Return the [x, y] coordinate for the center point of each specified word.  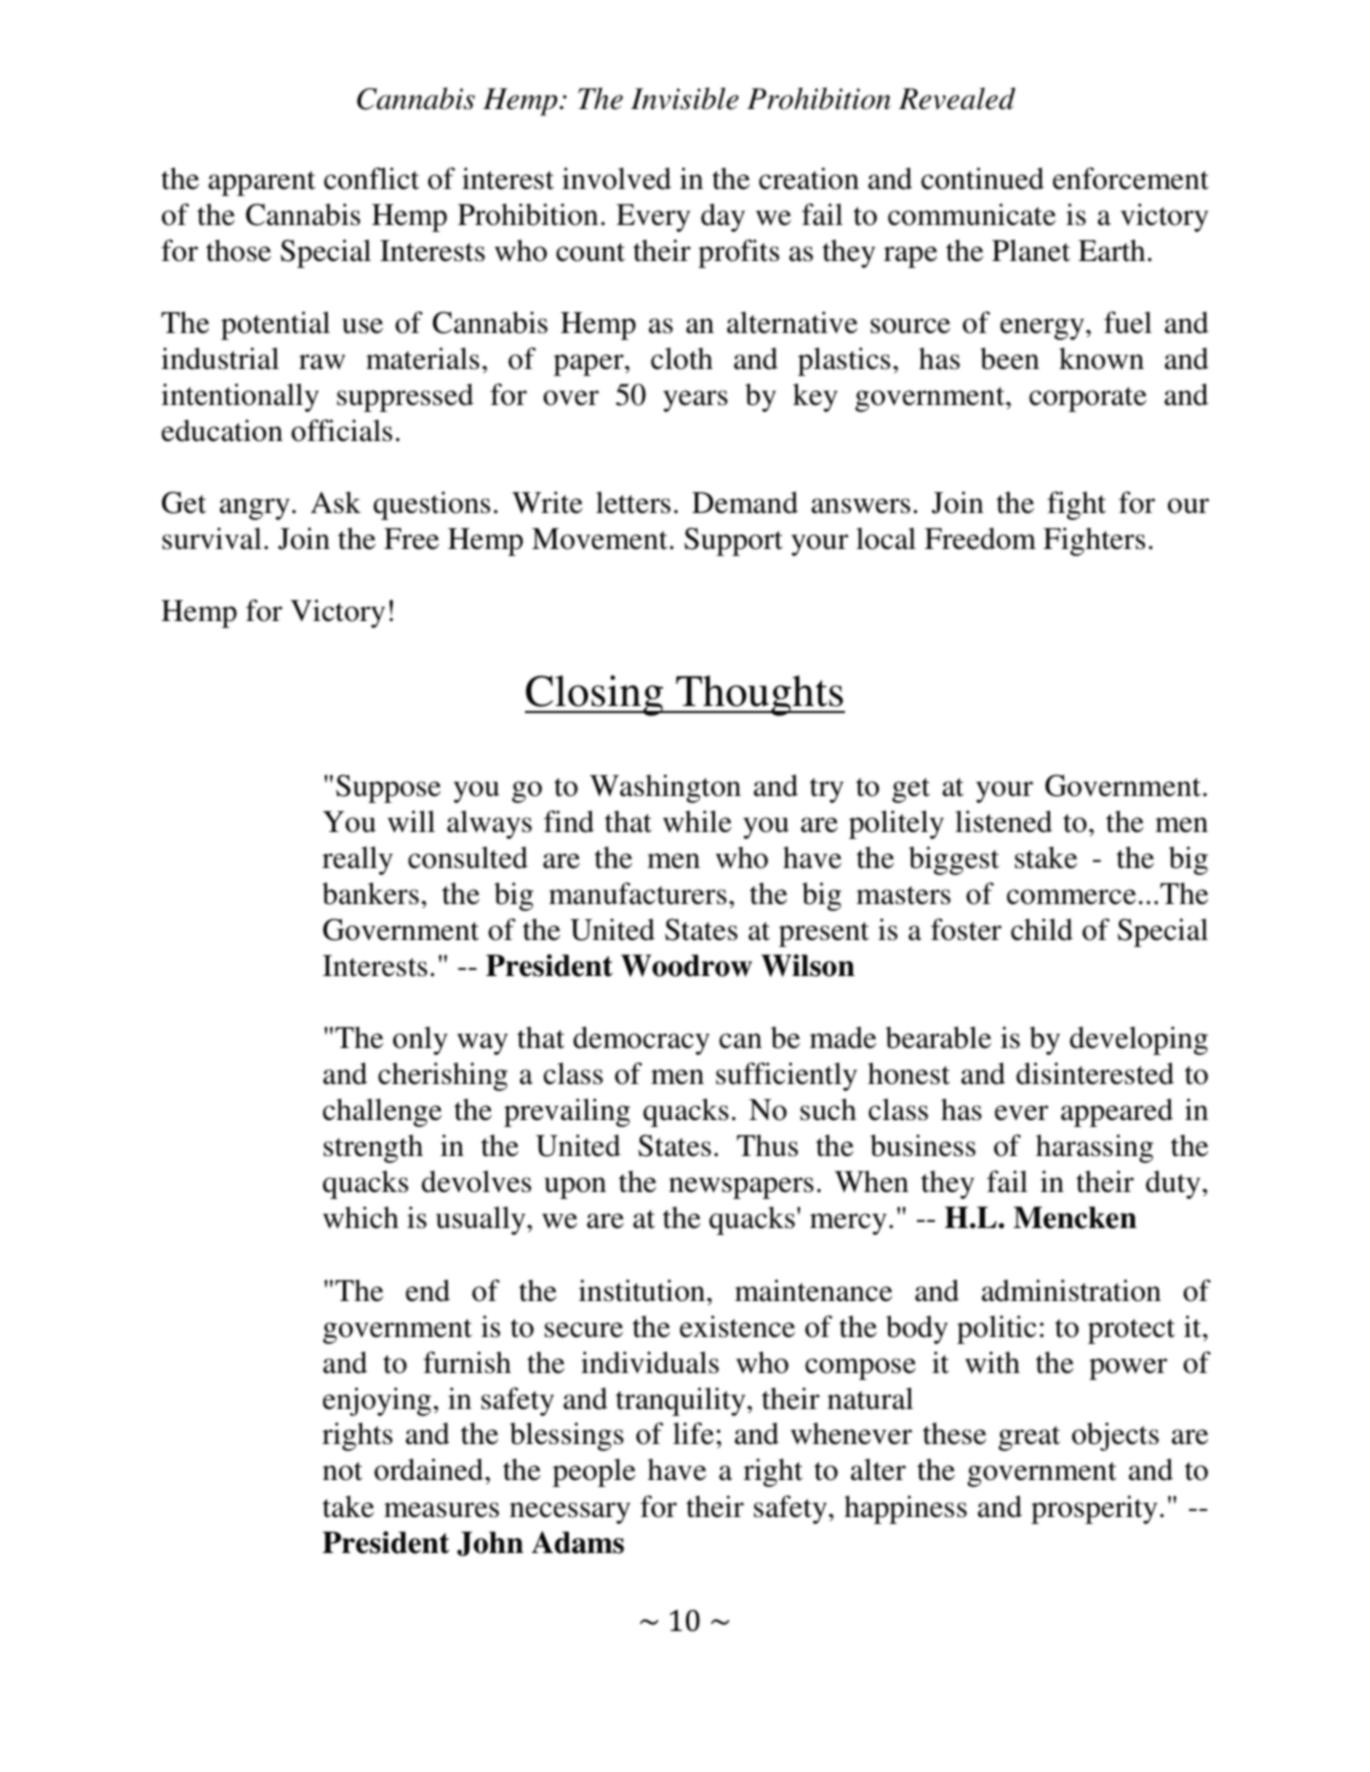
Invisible [685, 98]
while [697, 821]
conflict [371, 178]
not [342, 1471]
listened [1003, 821]
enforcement [1131, 178]
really [357, 860]
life [693, 1433]
